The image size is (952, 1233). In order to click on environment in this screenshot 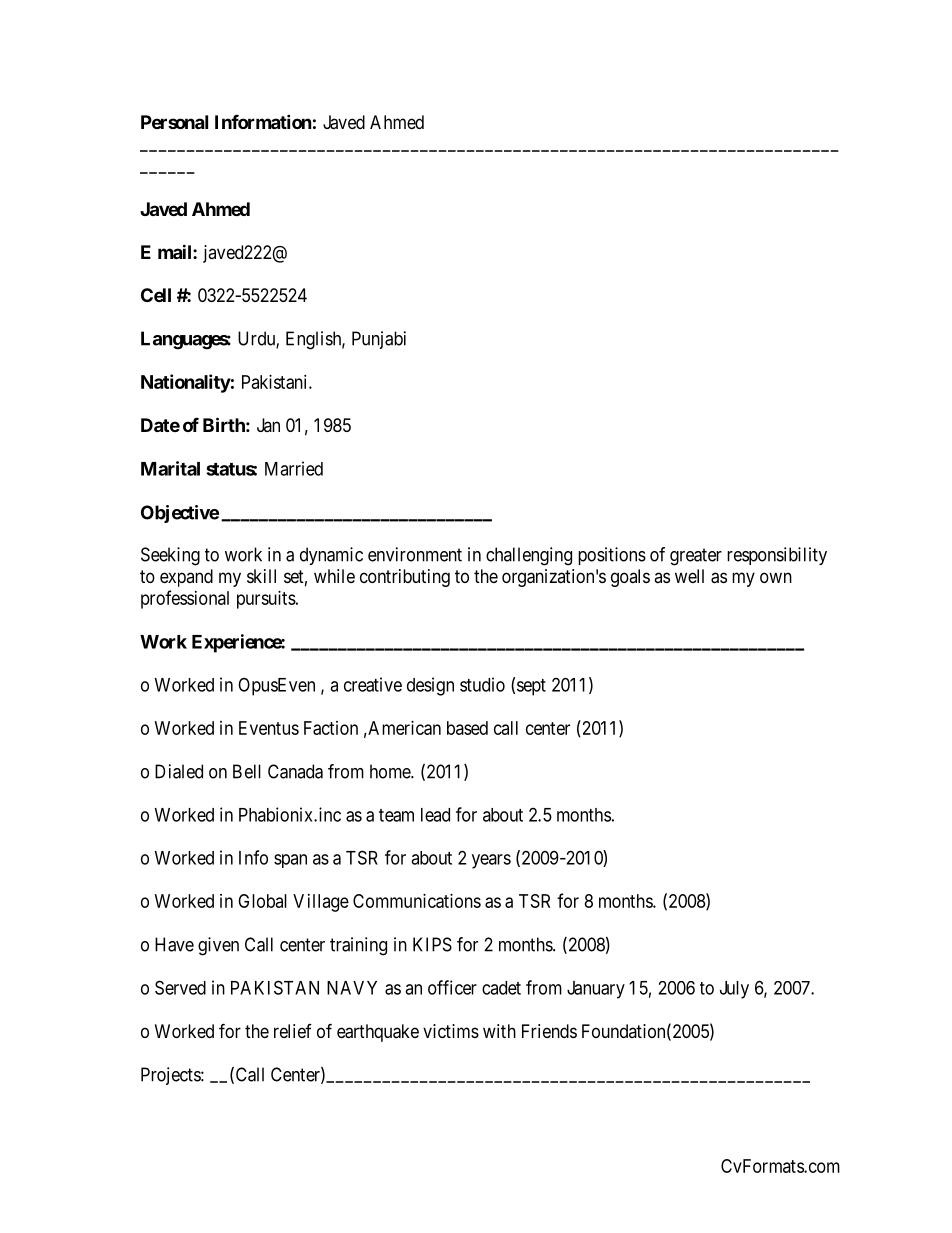, I will do `click(415, 554)`.
